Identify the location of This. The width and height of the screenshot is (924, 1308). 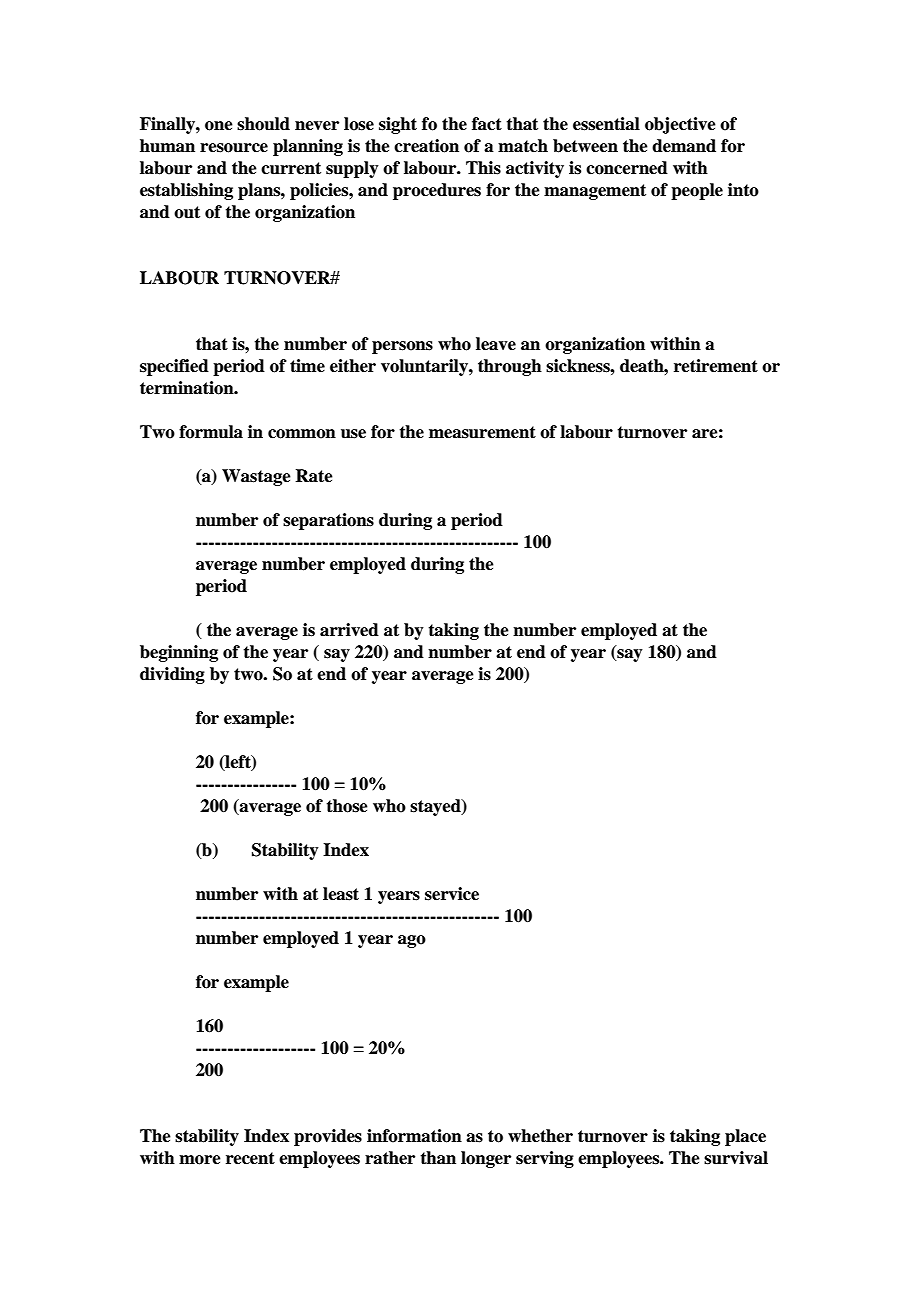
(483, 168).
